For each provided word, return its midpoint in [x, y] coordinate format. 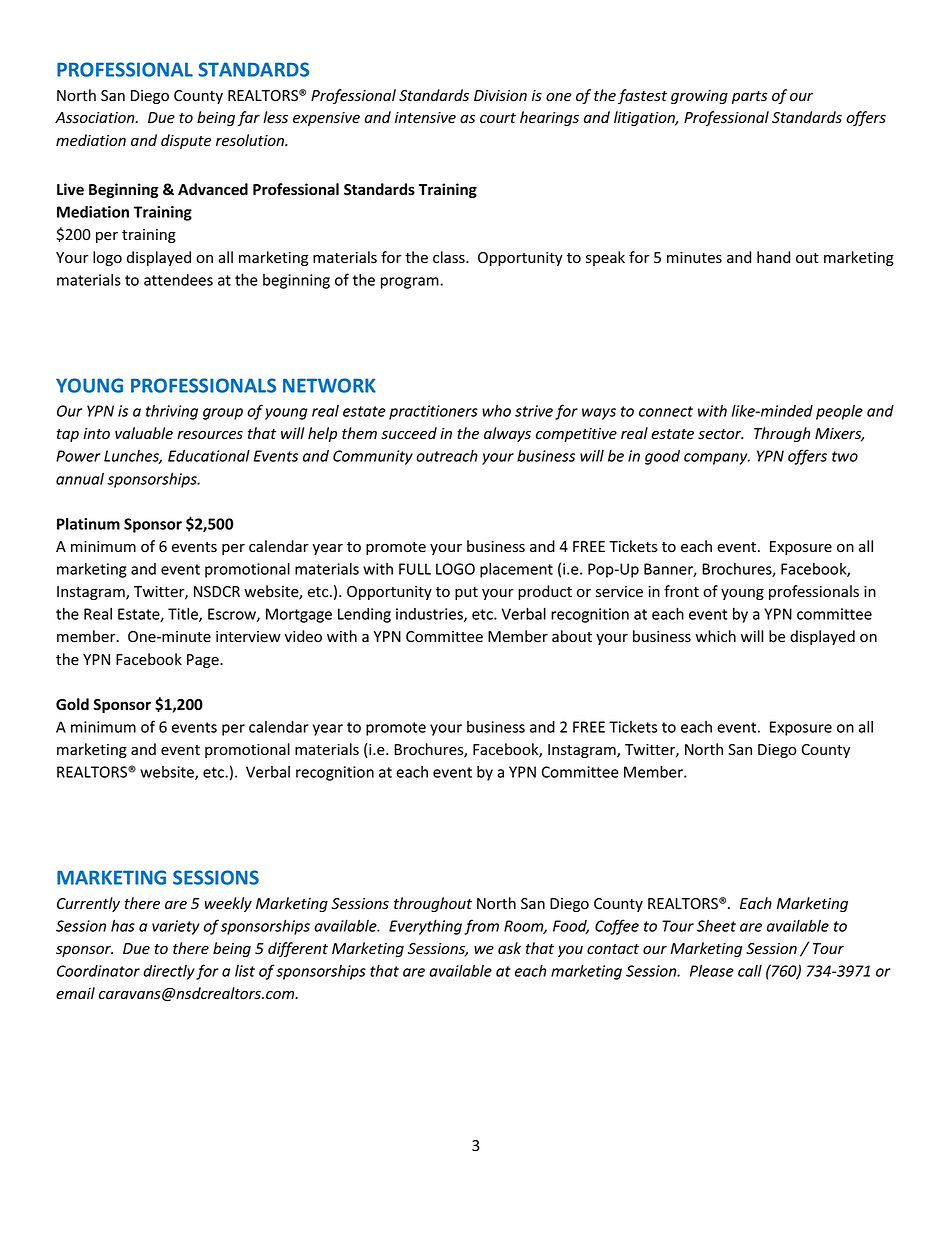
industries [430, 615]
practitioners [433, 412]
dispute [186, 141]
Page [204, 661]
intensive [425, 118]
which [715, 636]
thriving [172, 412]
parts [749, 97]
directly [169, 972]
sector [720, 434]
